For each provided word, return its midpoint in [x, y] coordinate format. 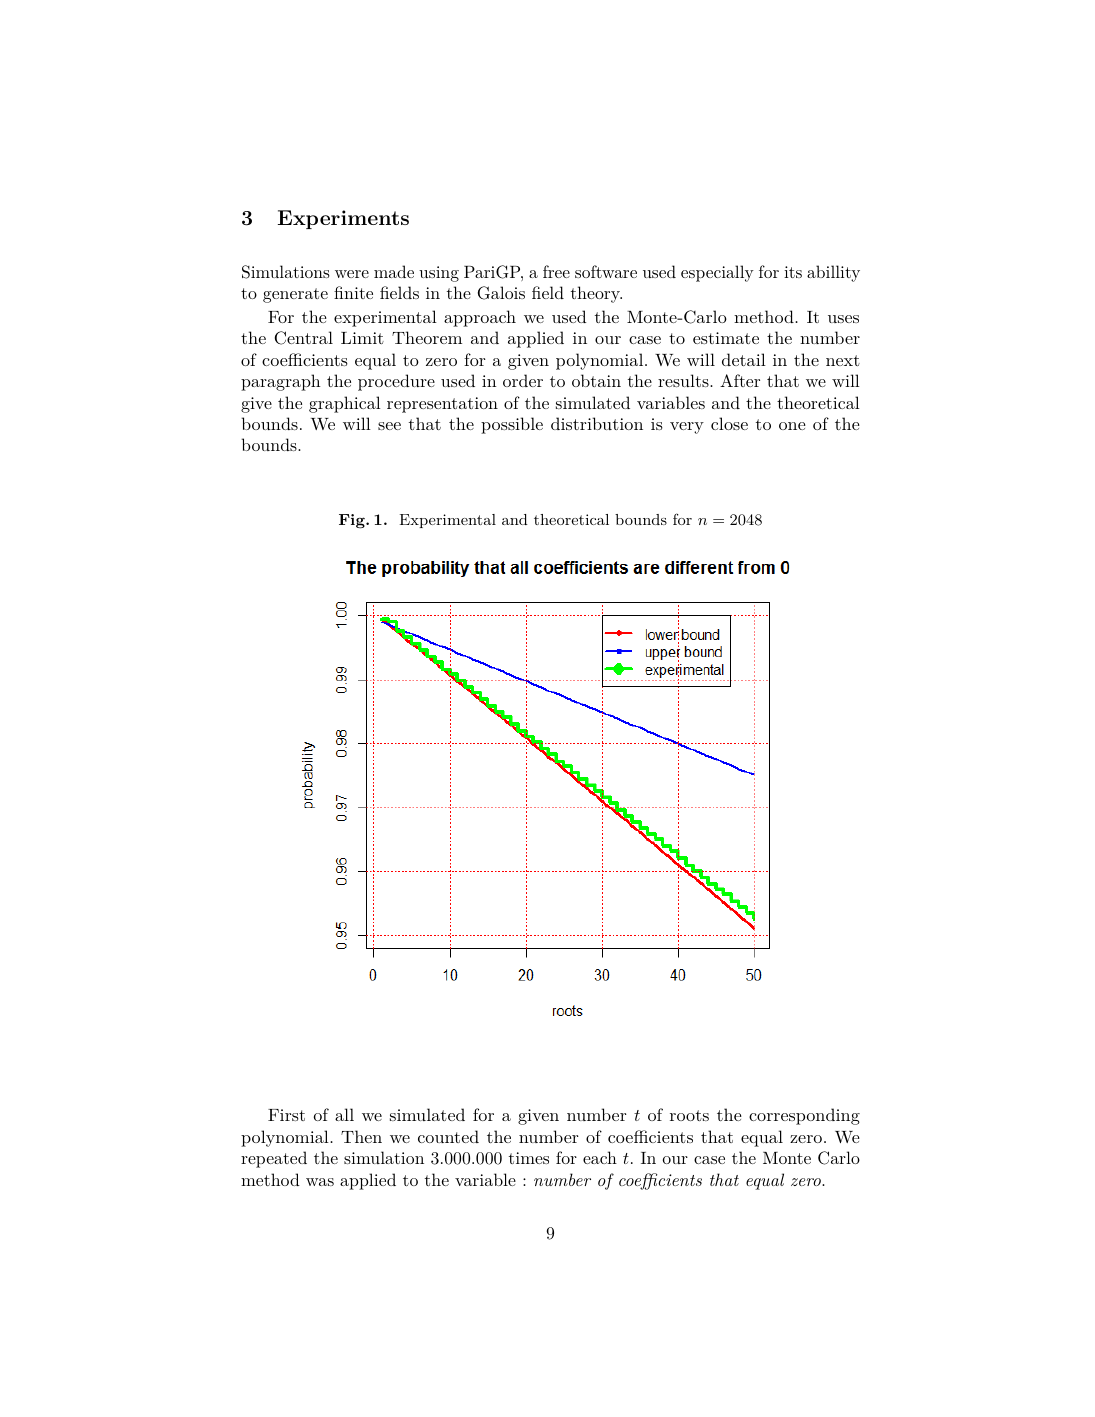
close [729, 423]
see [389, 426]
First [286, 1115]
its [793, 272]
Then [361, 1136]
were [352, 274]
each [600, 1157]
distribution [597, 423]
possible [512, 425]
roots [689, 1115]
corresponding [804, 1116]
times [529, 1158]
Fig [353, 521]
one [792, 426]
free [556, 271]
